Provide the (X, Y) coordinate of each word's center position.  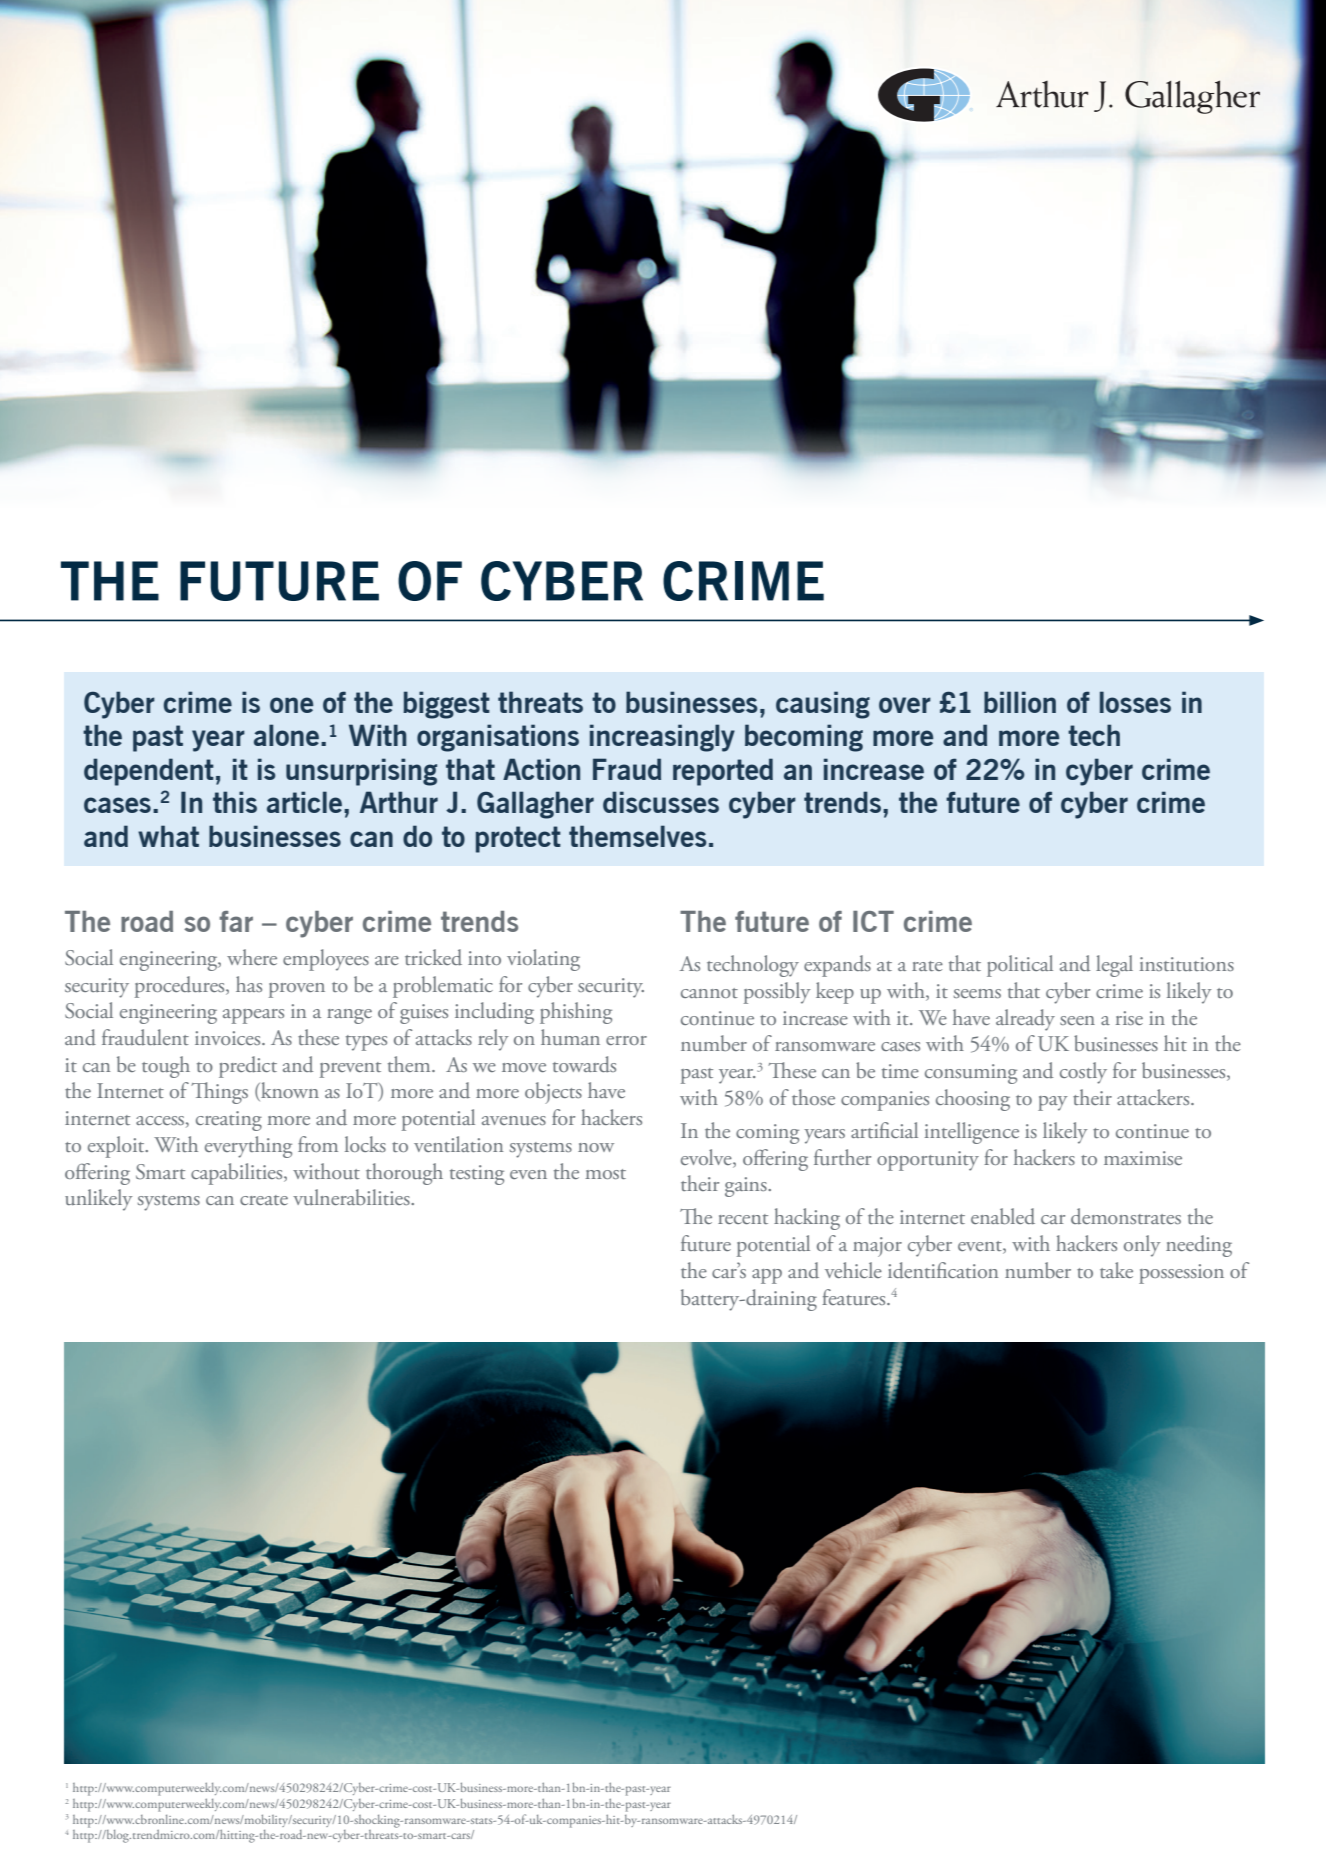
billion (1020, 702)
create (264, 1200)
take (1116, 1270)
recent (743, 1219)
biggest (446, 705)
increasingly (662, 738)
